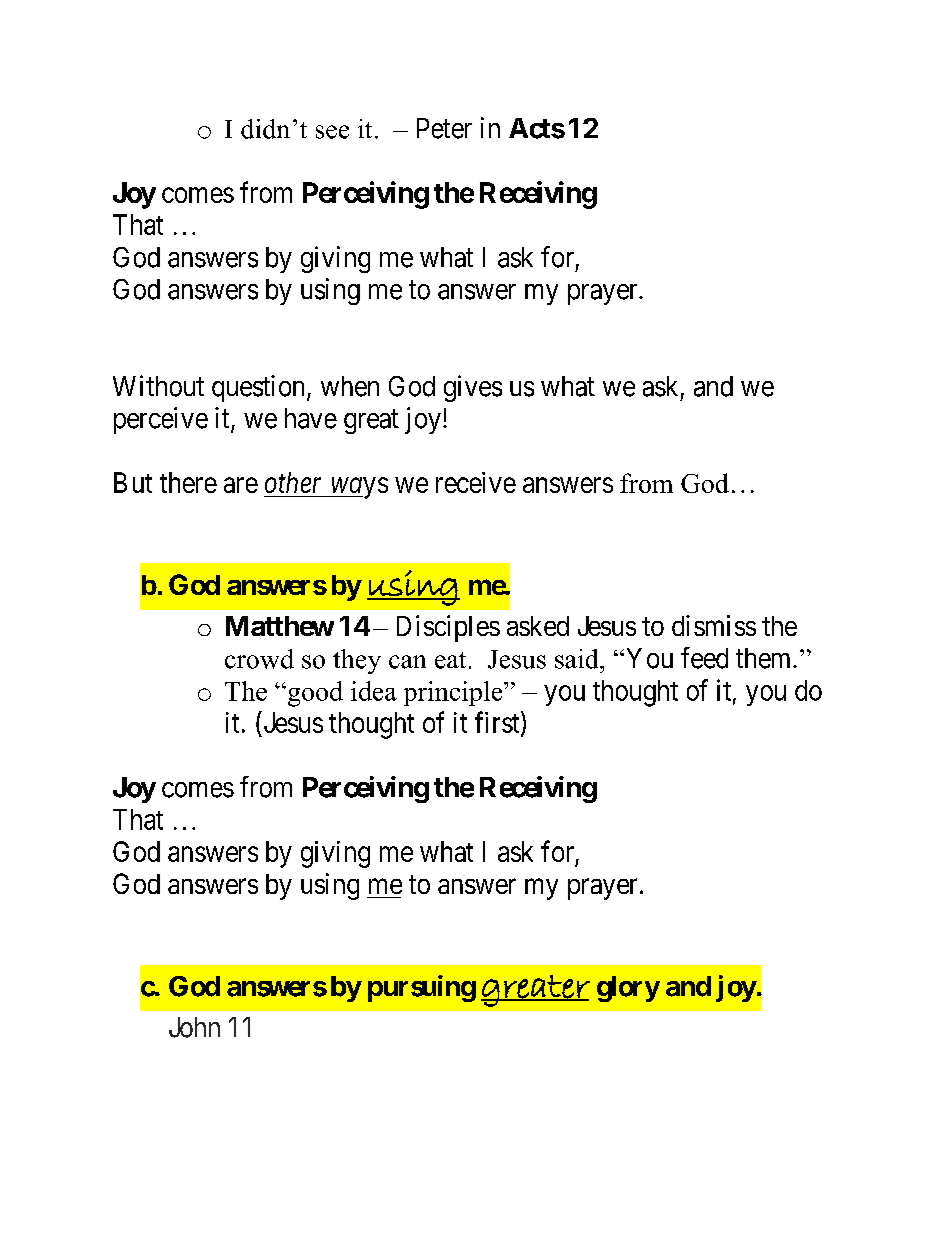  I want to click on gives, so click(473, 388).
